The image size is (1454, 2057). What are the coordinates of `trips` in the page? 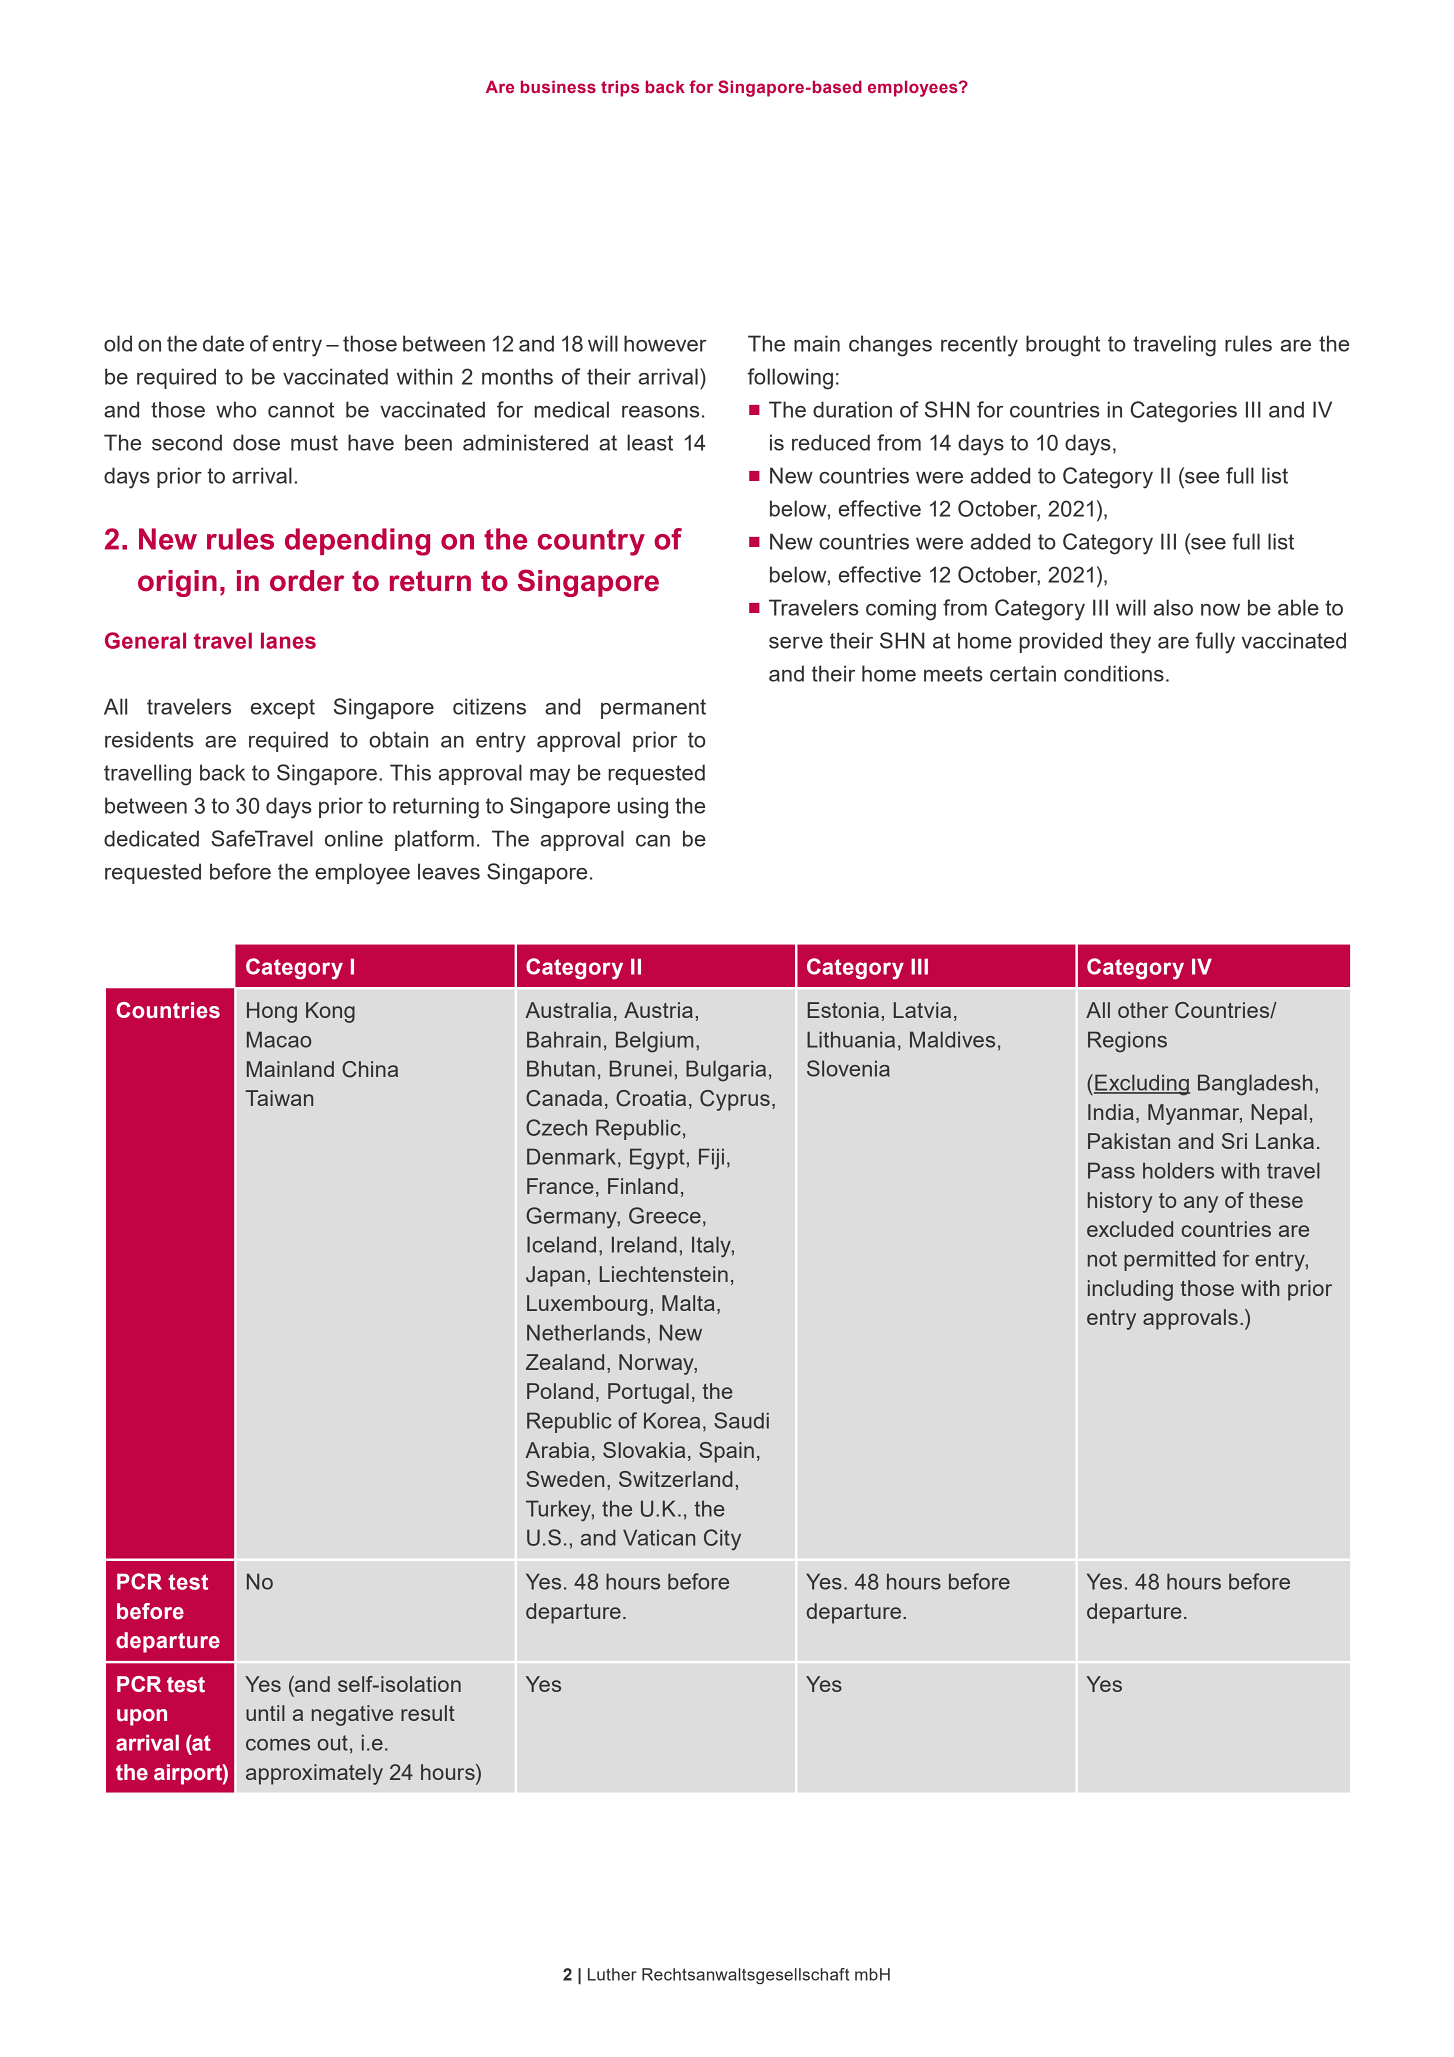 It's located at (620, 88).
